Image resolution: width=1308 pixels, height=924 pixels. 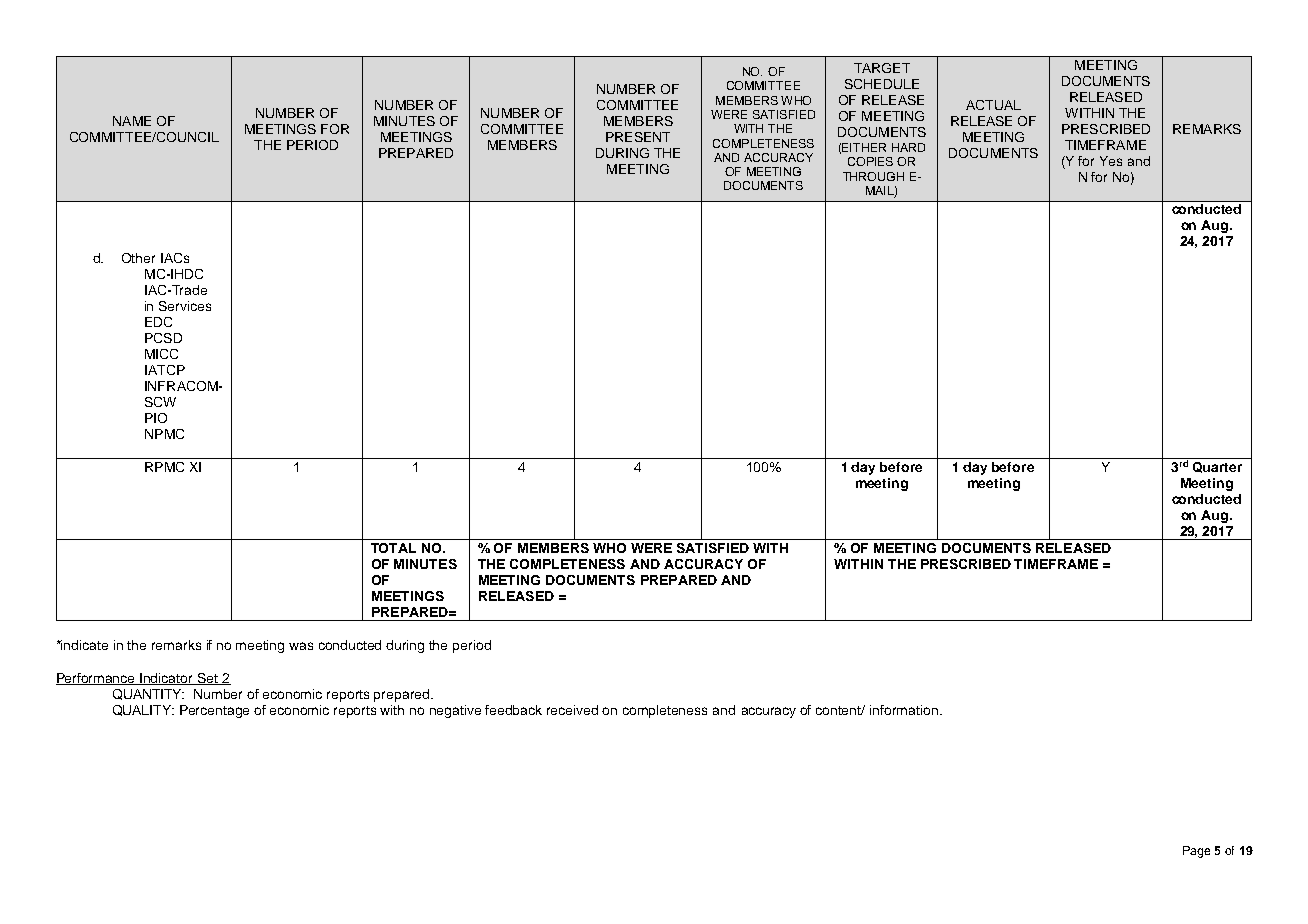 What do you see at coordinates (638, 137) in the screenshot?
I see `PRESENT` at bounding box center [638, 137].
